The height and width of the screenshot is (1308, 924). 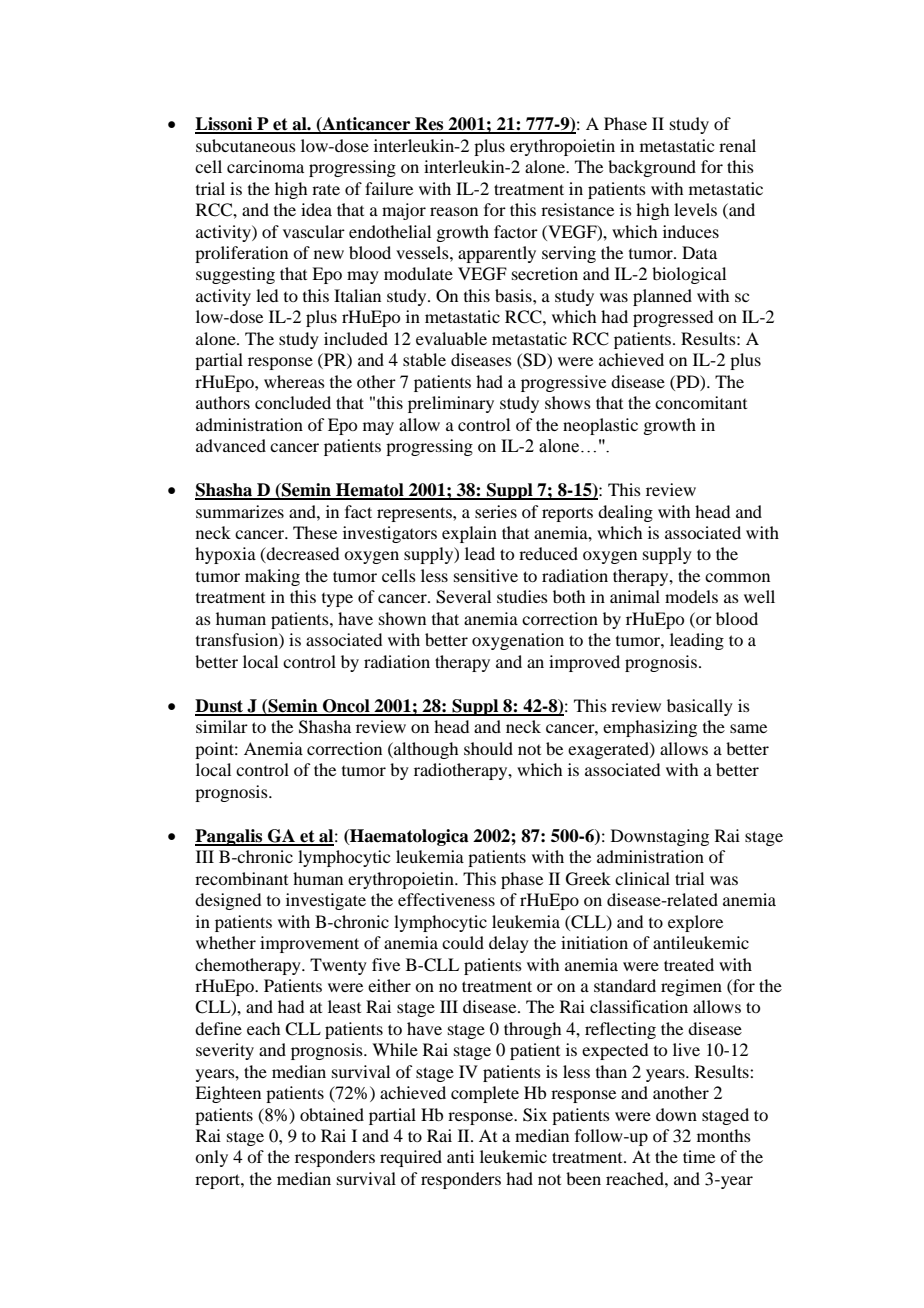 What do you see at coordinates (265, 166) in the screenshot?
I see `carcinoma` at bounding box center [265, 166].
